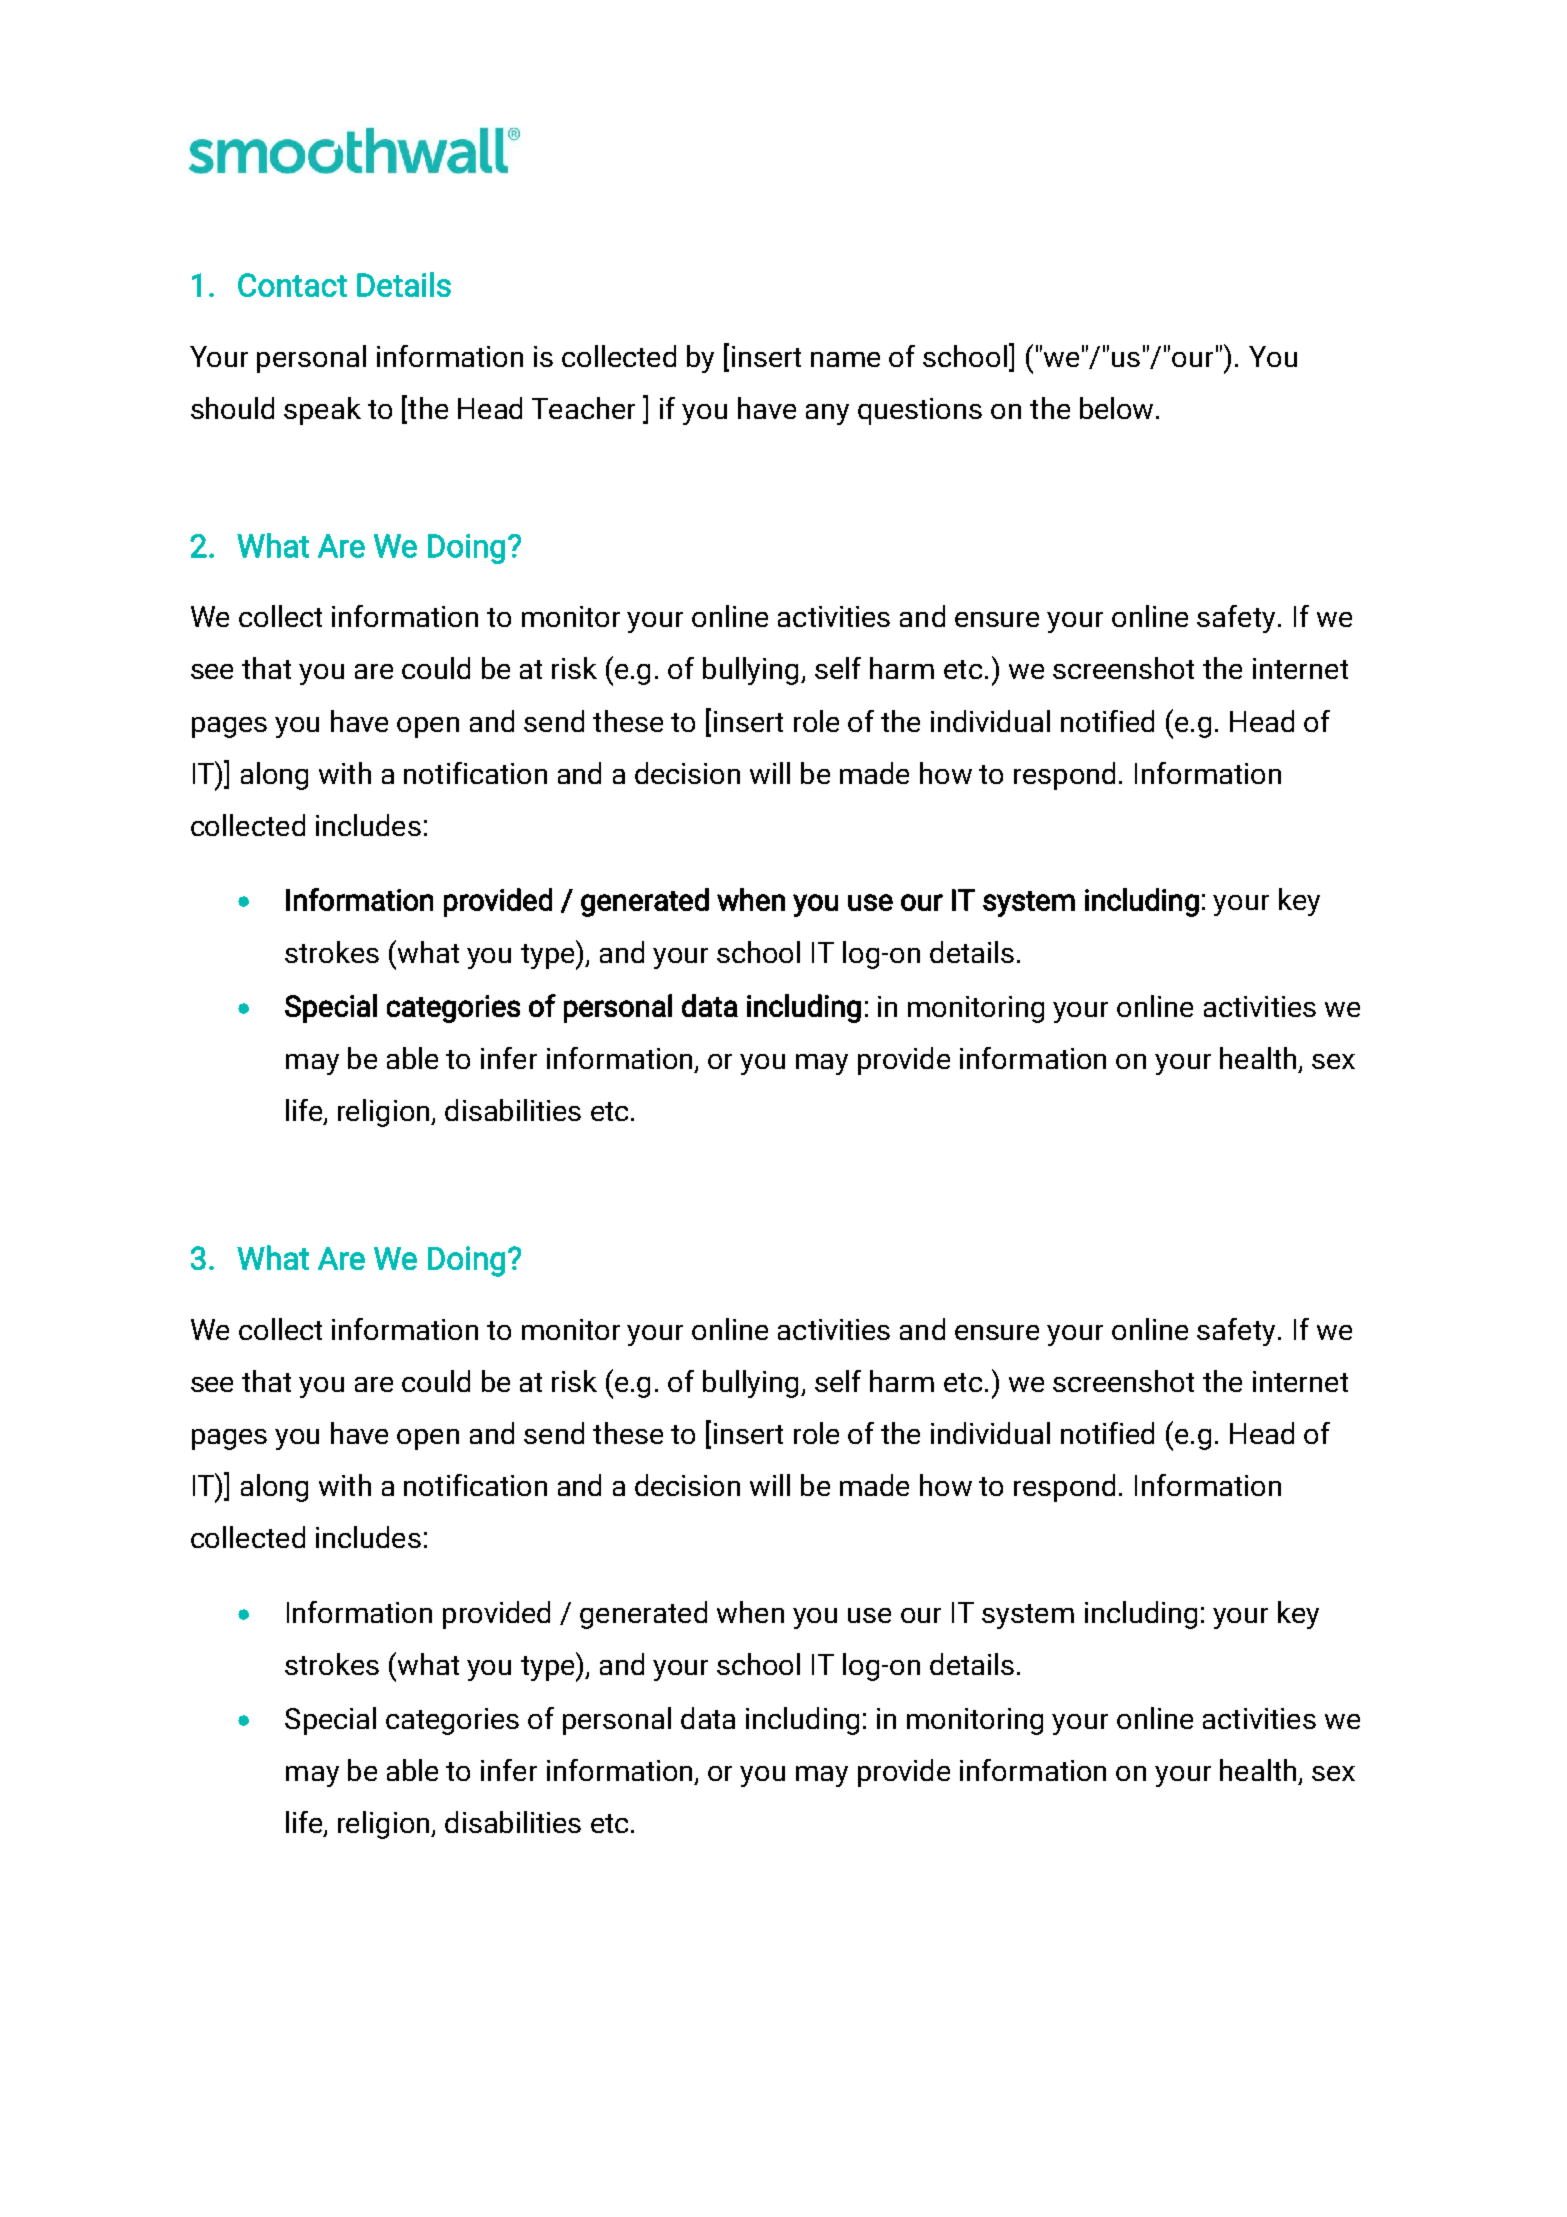 The width and height of the screenshot is (1567, 2217). I want to click on questions, so click(920, 411).
